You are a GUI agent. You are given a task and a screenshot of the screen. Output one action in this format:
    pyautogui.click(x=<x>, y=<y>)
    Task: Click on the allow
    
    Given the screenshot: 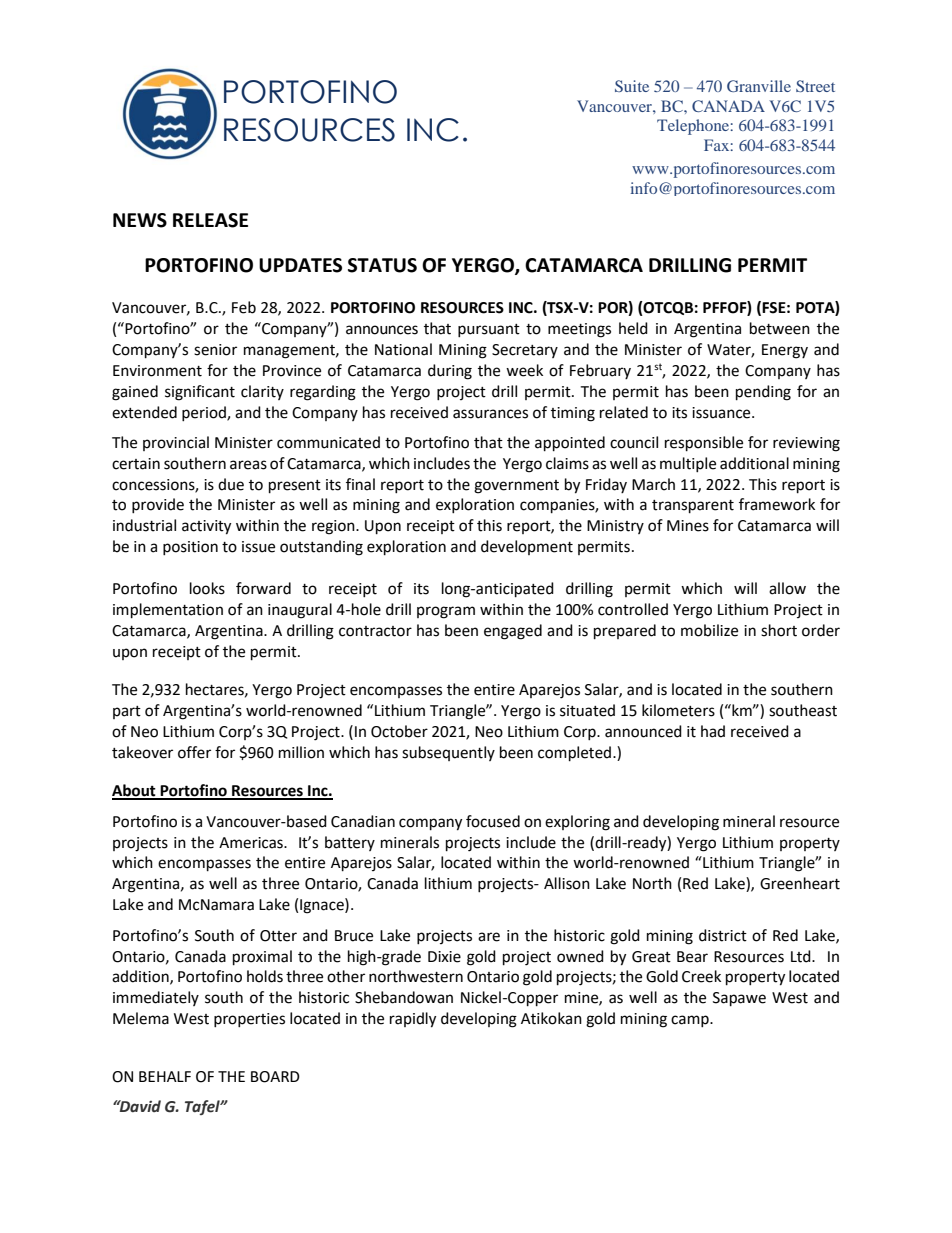 What is the action you would take?
    pyautogui.click(x=787, y=588)
